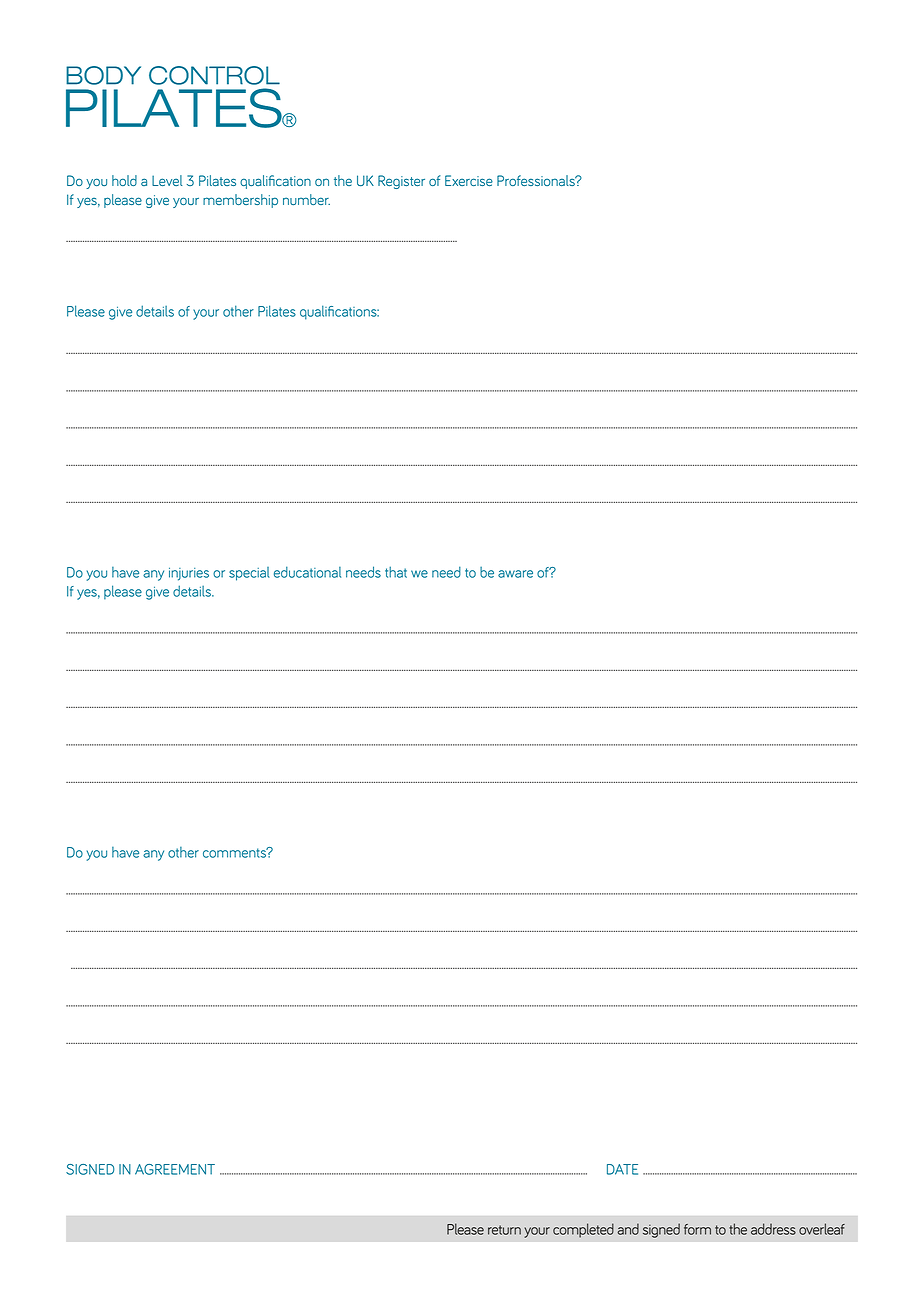 This screenshot has width=924, height=1308. What do you see at coordinates (515, 574) in the screenshot?
I see `aware` at bounding box center [515, 574].
